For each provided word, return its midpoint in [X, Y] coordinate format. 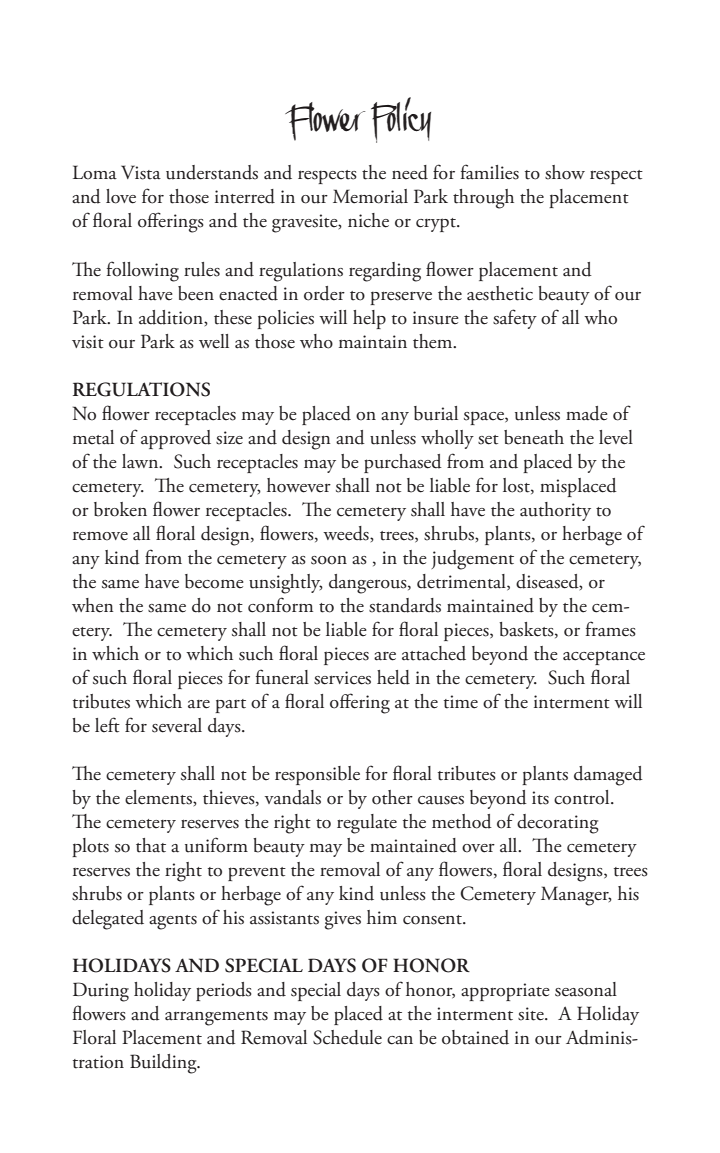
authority [555, 511]
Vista [141, 172]
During [101, 992]
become [214, 581]
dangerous [369, 584]
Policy [401, 120]
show [565, 172]
